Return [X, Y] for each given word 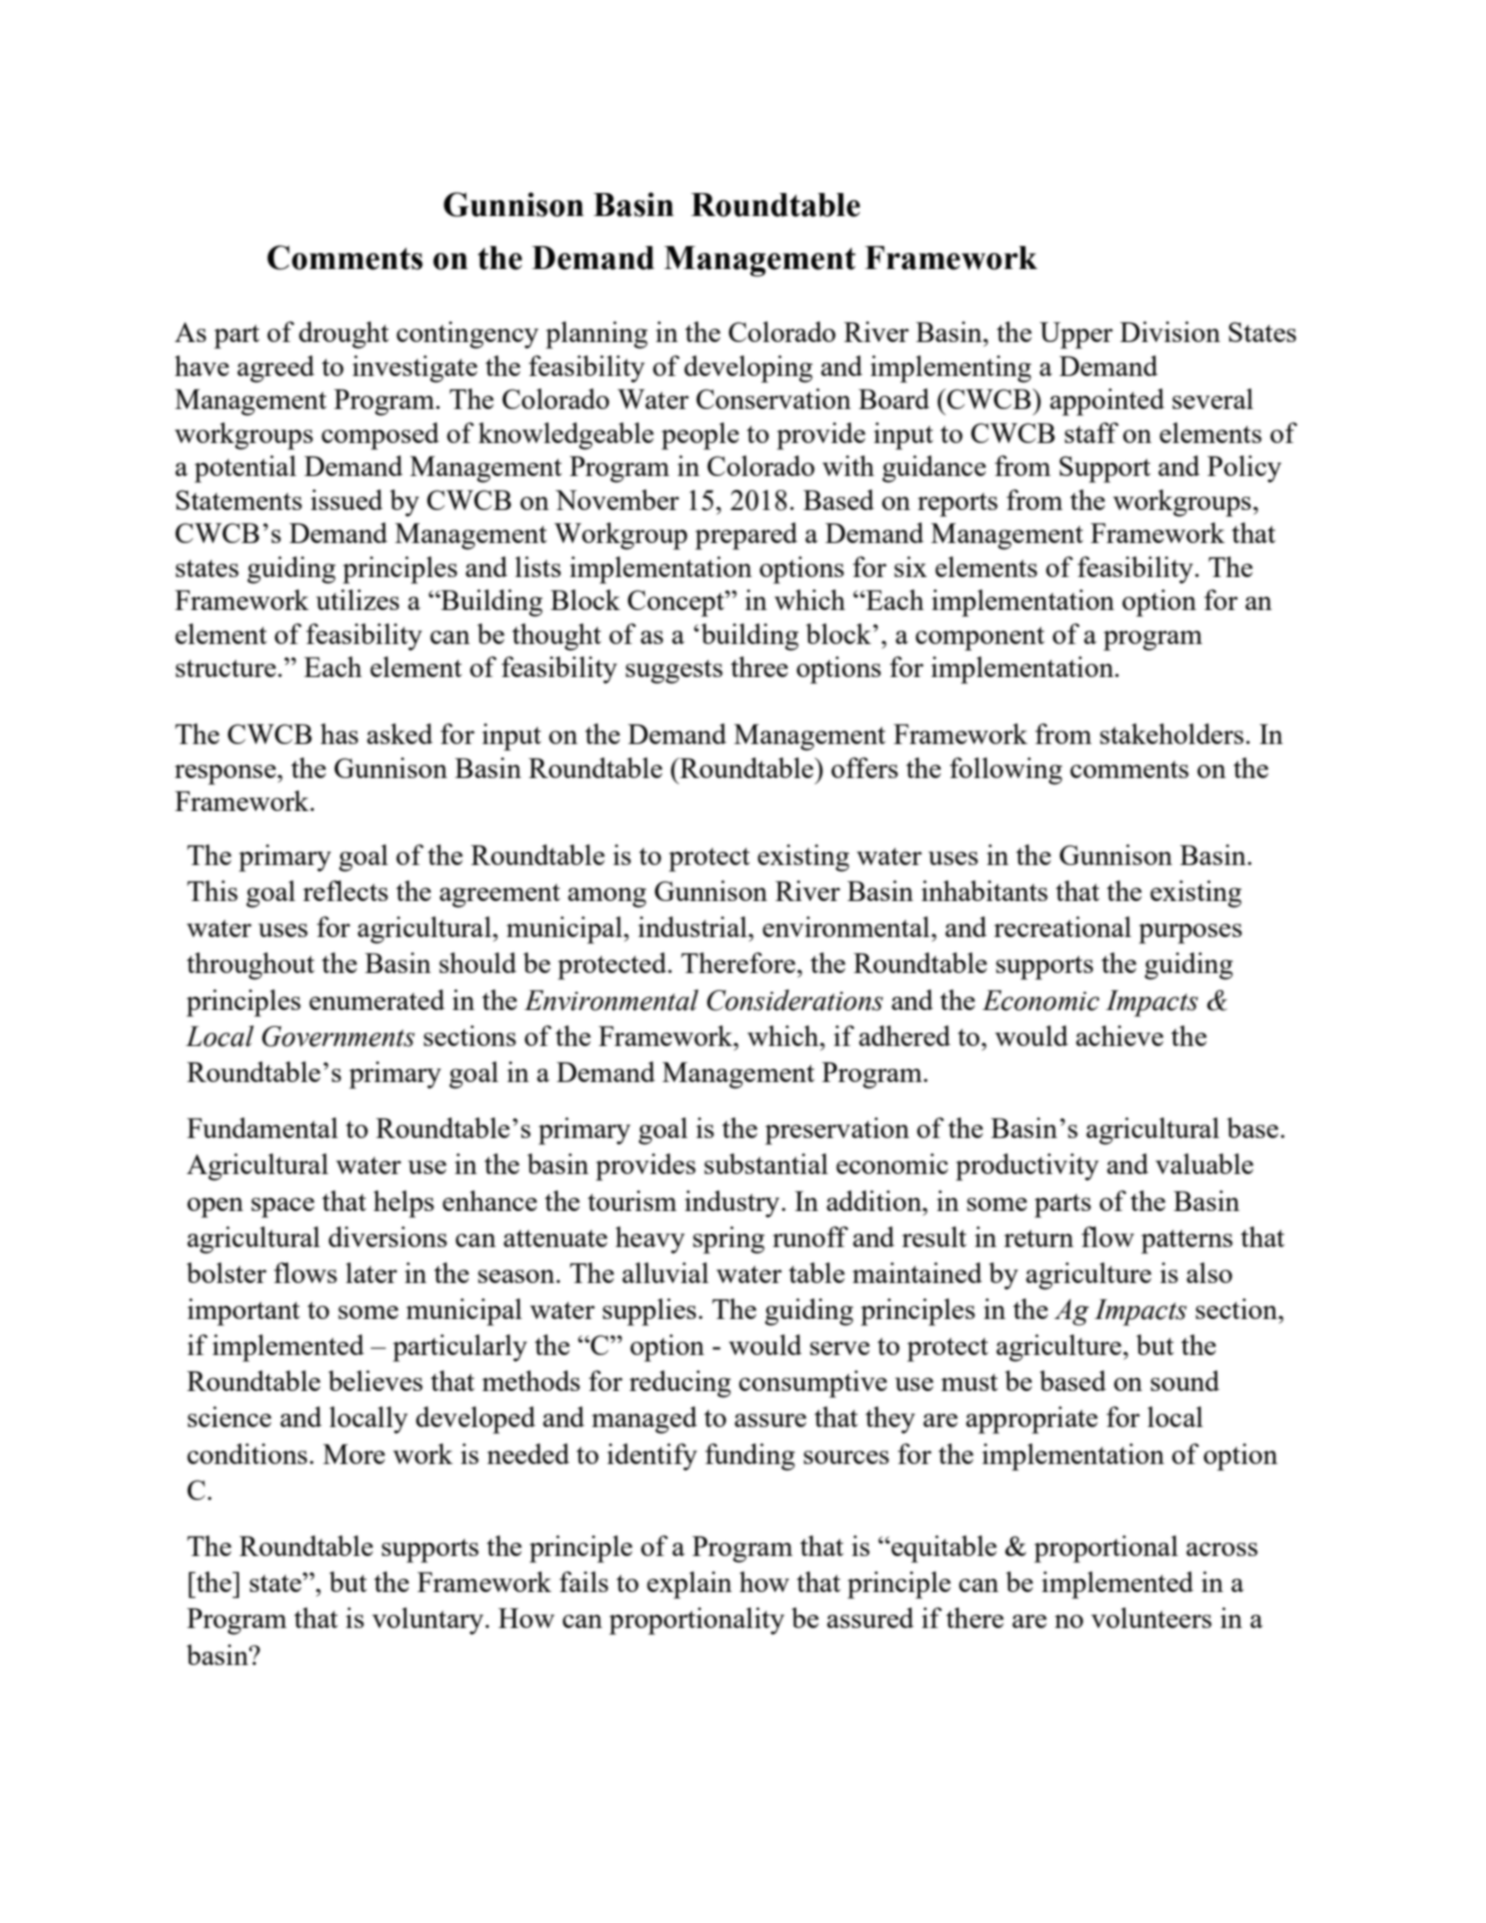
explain [689, 1585]
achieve [1119, 1035]
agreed [275, 369]
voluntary [429, 1621]
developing [748, 369]
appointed [1107, 402]
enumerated [377, 999]
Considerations [795, 1000]
